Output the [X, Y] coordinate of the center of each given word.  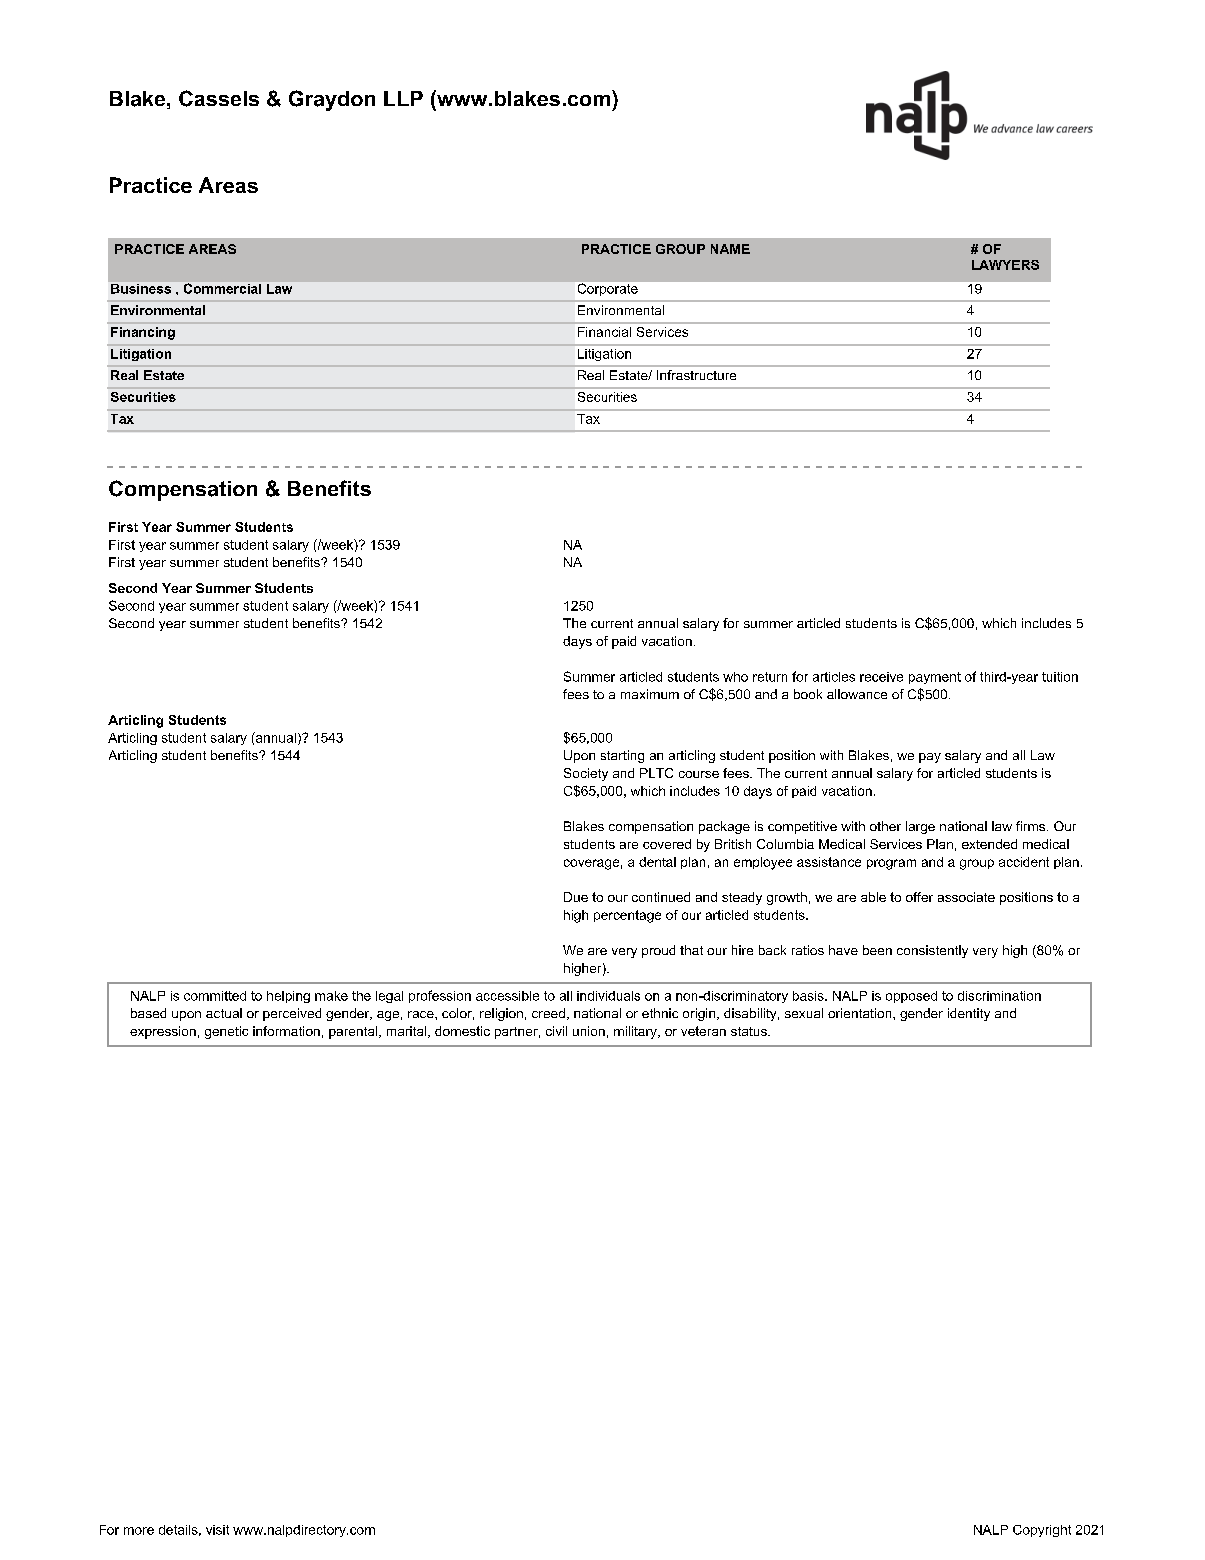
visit [217, 1530]
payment [935, 678]
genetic [226, 1032]
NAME [730, 249]
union [589, 1031]
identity [969, 1014]
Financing [143, 333]
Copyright [1042, 1531]
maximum [650, 694]
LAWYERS [1005, 265]
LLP [403, 98]
